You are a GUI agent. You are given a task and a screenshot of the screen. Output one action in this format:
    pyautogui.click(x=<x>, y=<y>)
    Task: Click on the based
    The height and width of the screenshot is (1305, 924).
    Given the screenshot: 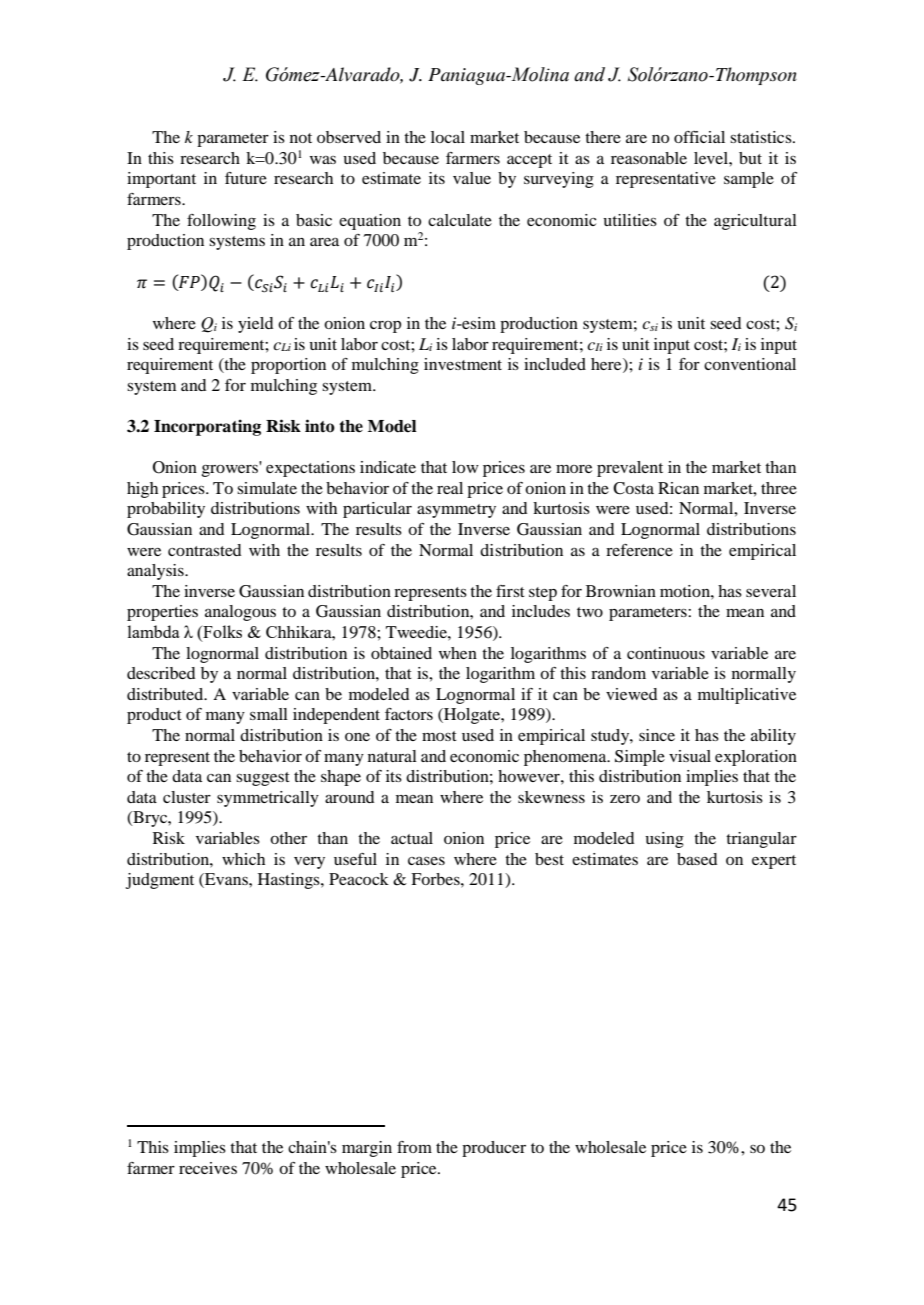 What is the action you would take?
    pyautogui.click(x=697, y=859)
